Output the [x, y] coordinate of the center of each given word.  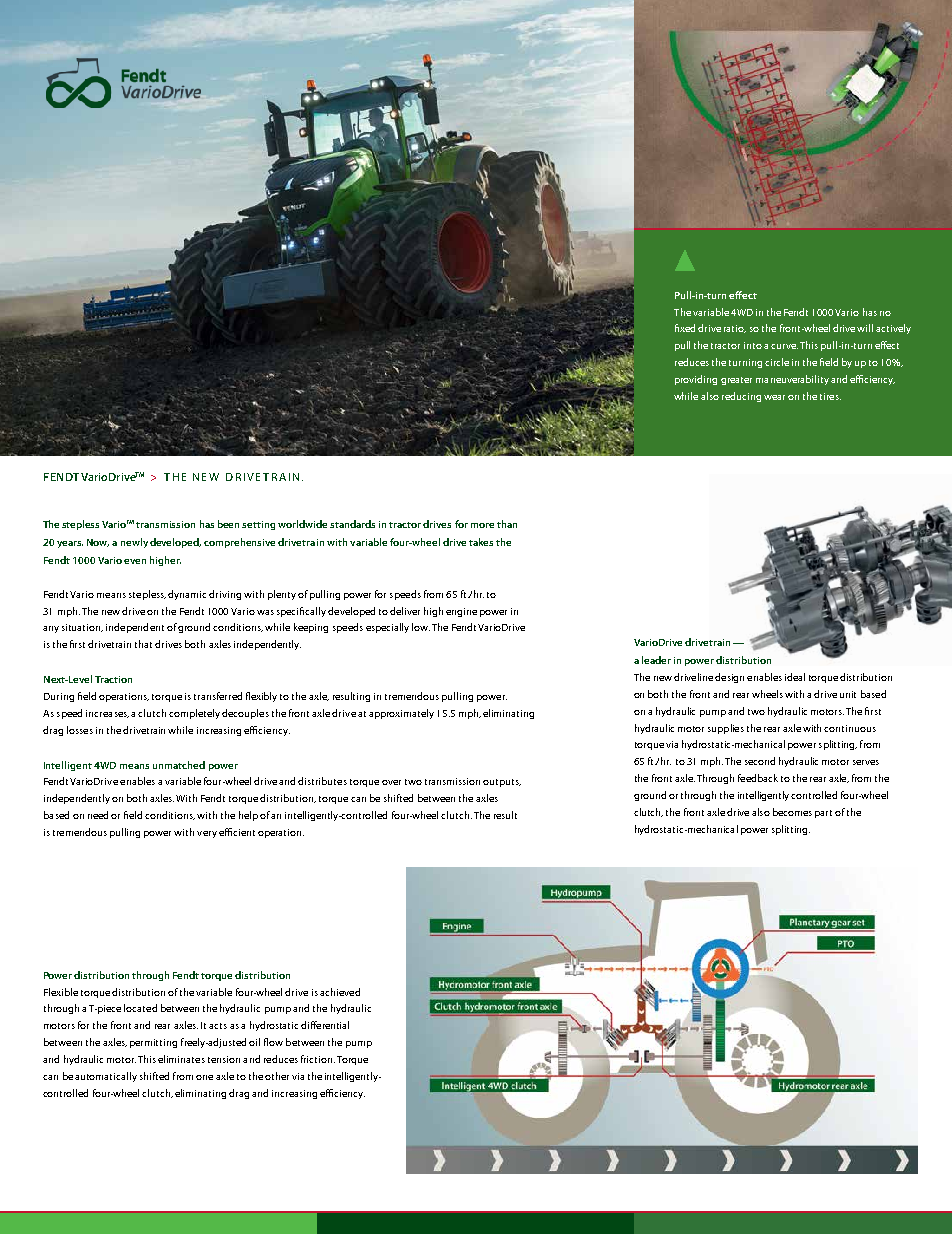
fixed [685, 328]
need [98, 815]
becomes [792, 812]
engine [461, 612]
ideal [795, 677]
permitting [153, 1043]
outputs [502, 783]
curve [784, 346]
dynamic [189, 595]
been [228, 524]
